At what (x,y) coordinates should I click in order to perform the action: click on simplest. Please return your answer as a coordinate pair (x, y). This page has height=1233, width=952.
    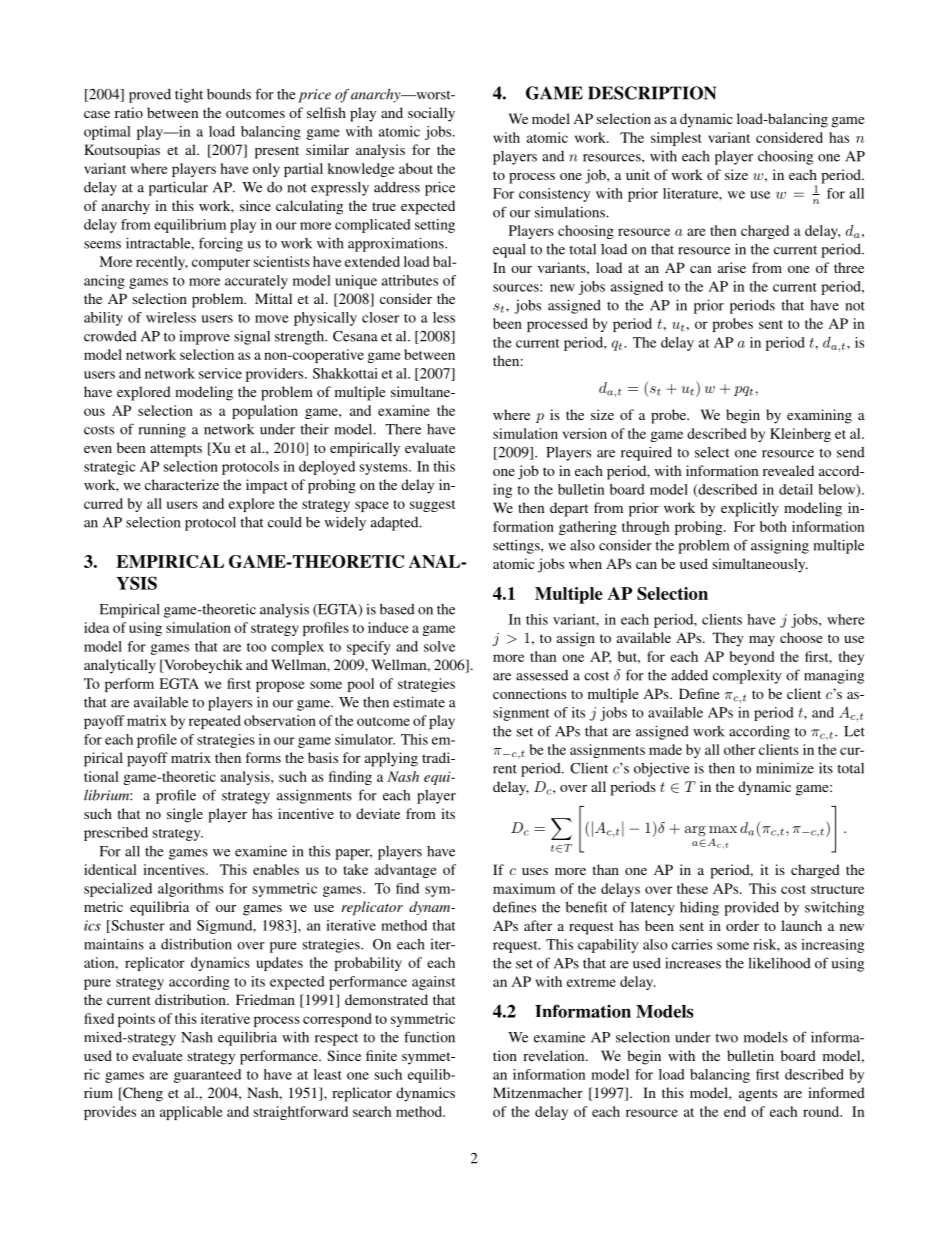
    Looking at the image, I should click on (676, 139).
